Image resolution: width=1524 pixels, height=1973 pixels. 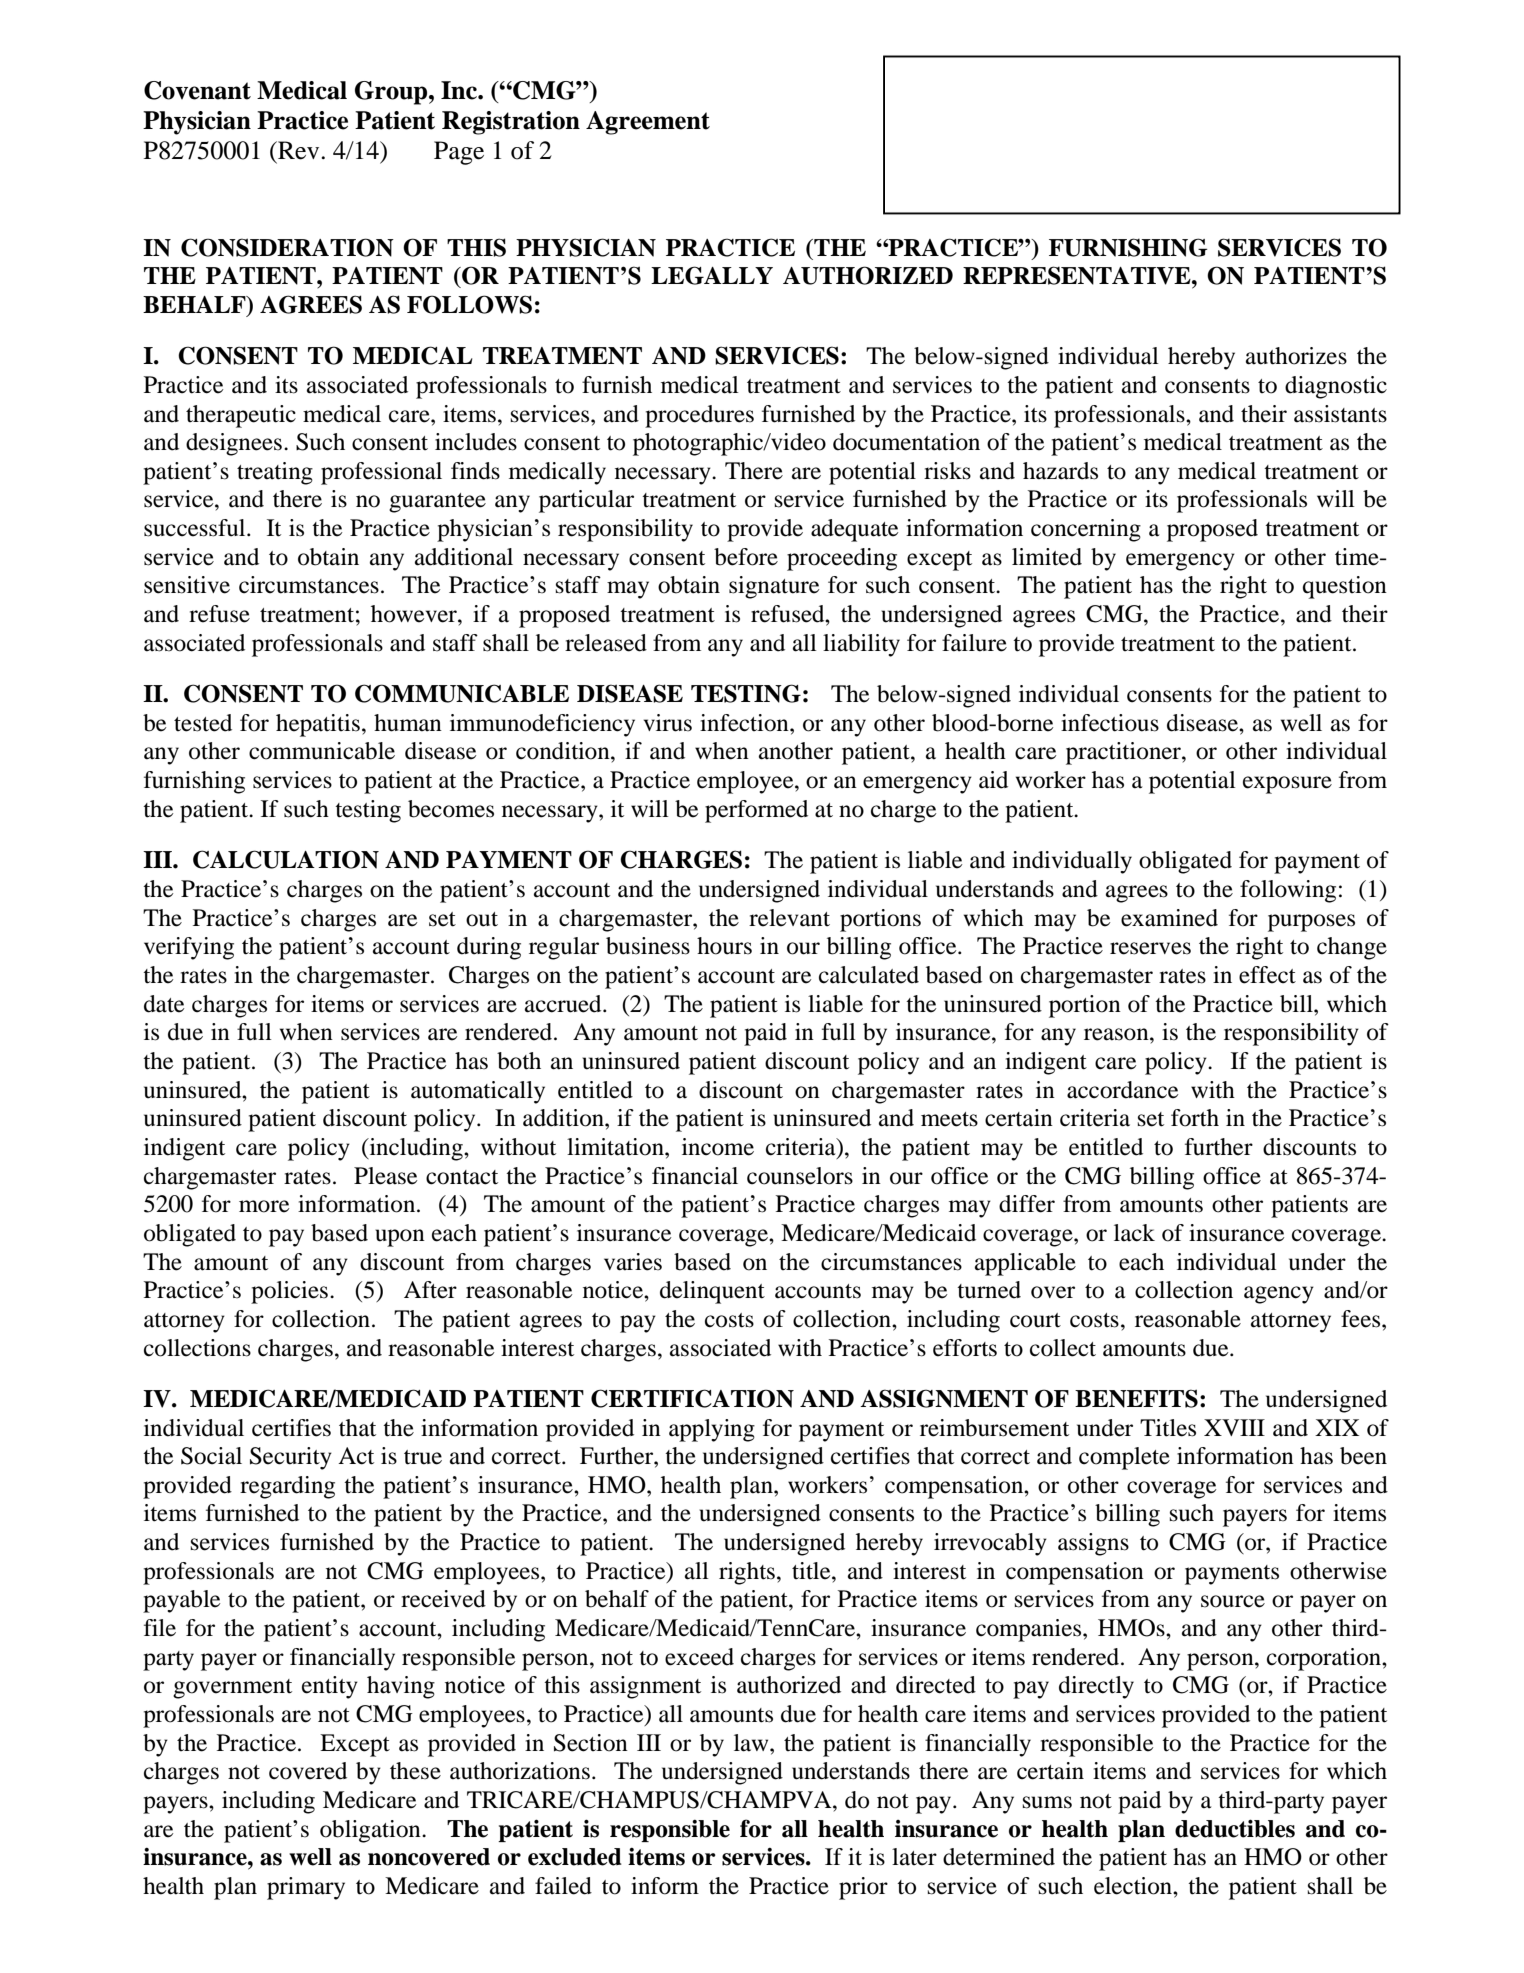 I want to click on verifying, so click(x=189, y=948).
